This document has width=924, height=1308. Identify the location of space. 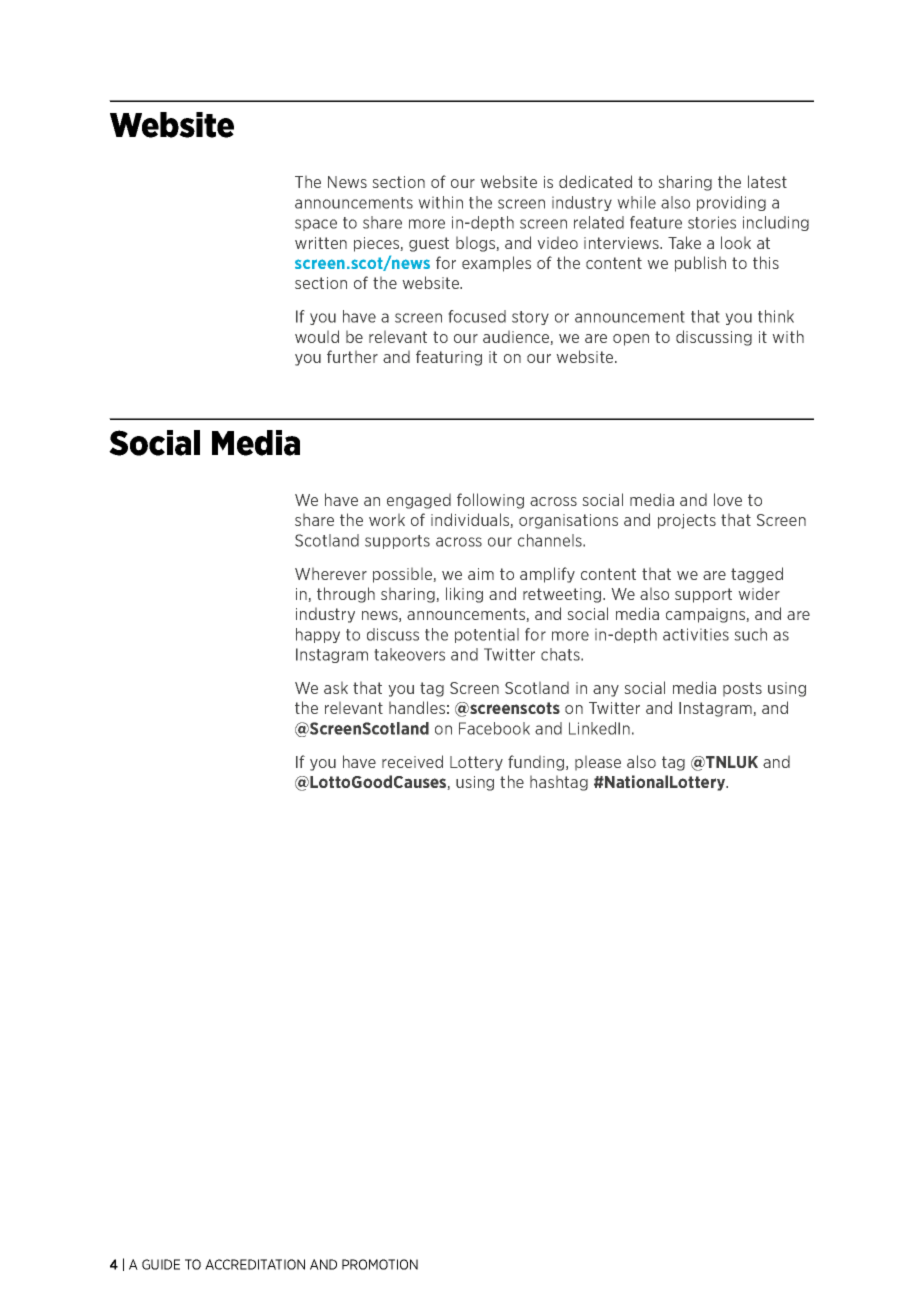
(316, 225).
